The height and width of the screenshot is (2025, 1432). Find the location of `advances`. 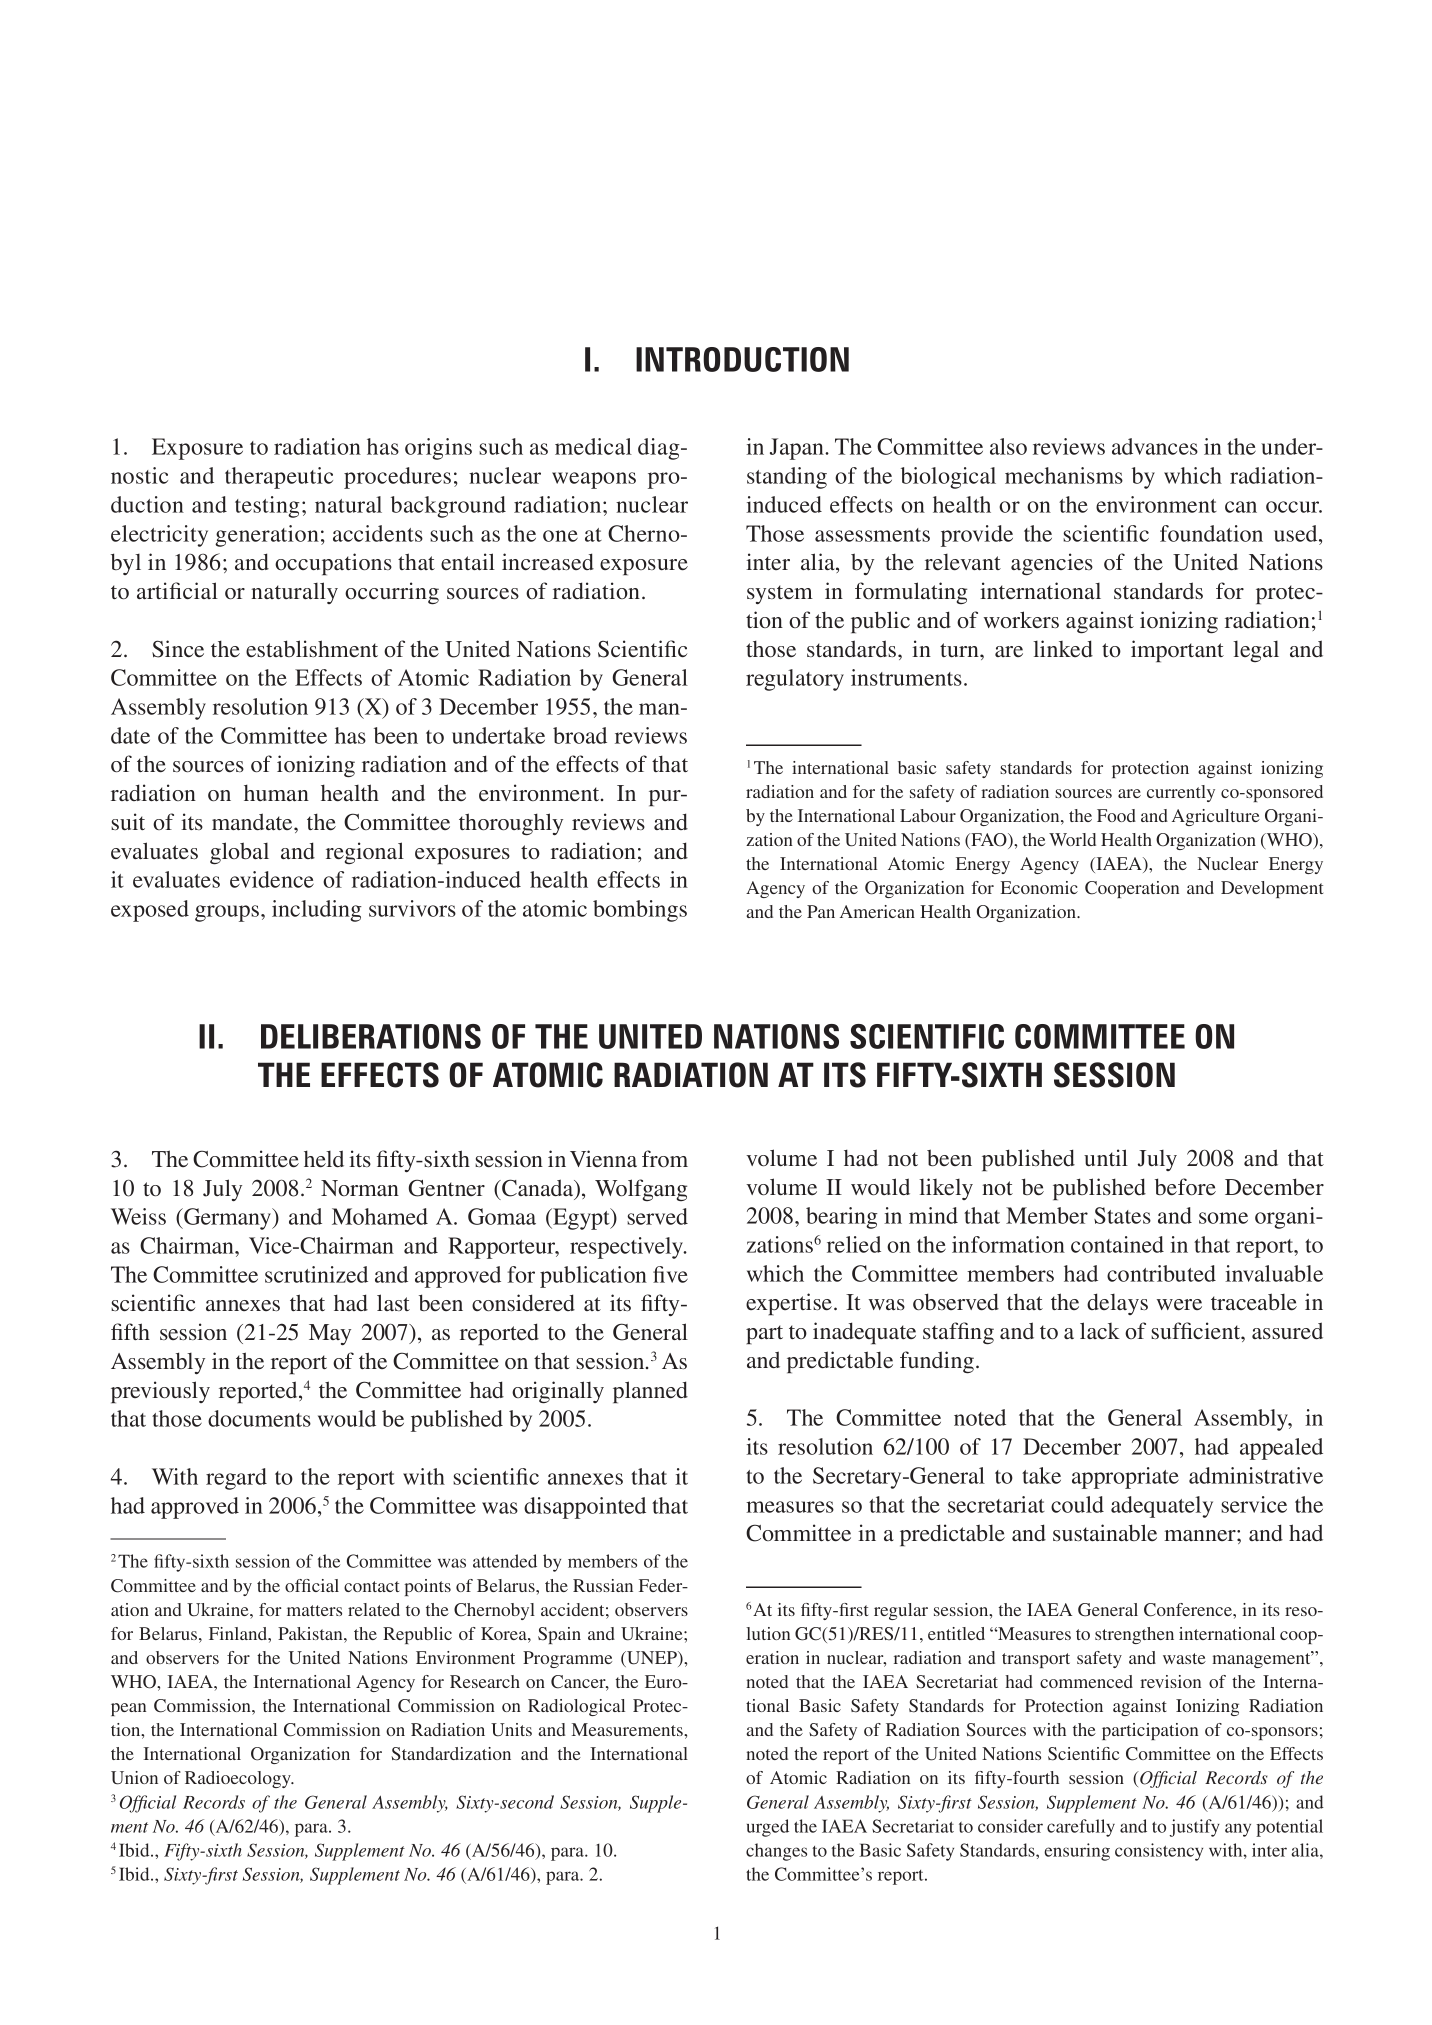

advances is located at coordinates (1155, 446).
